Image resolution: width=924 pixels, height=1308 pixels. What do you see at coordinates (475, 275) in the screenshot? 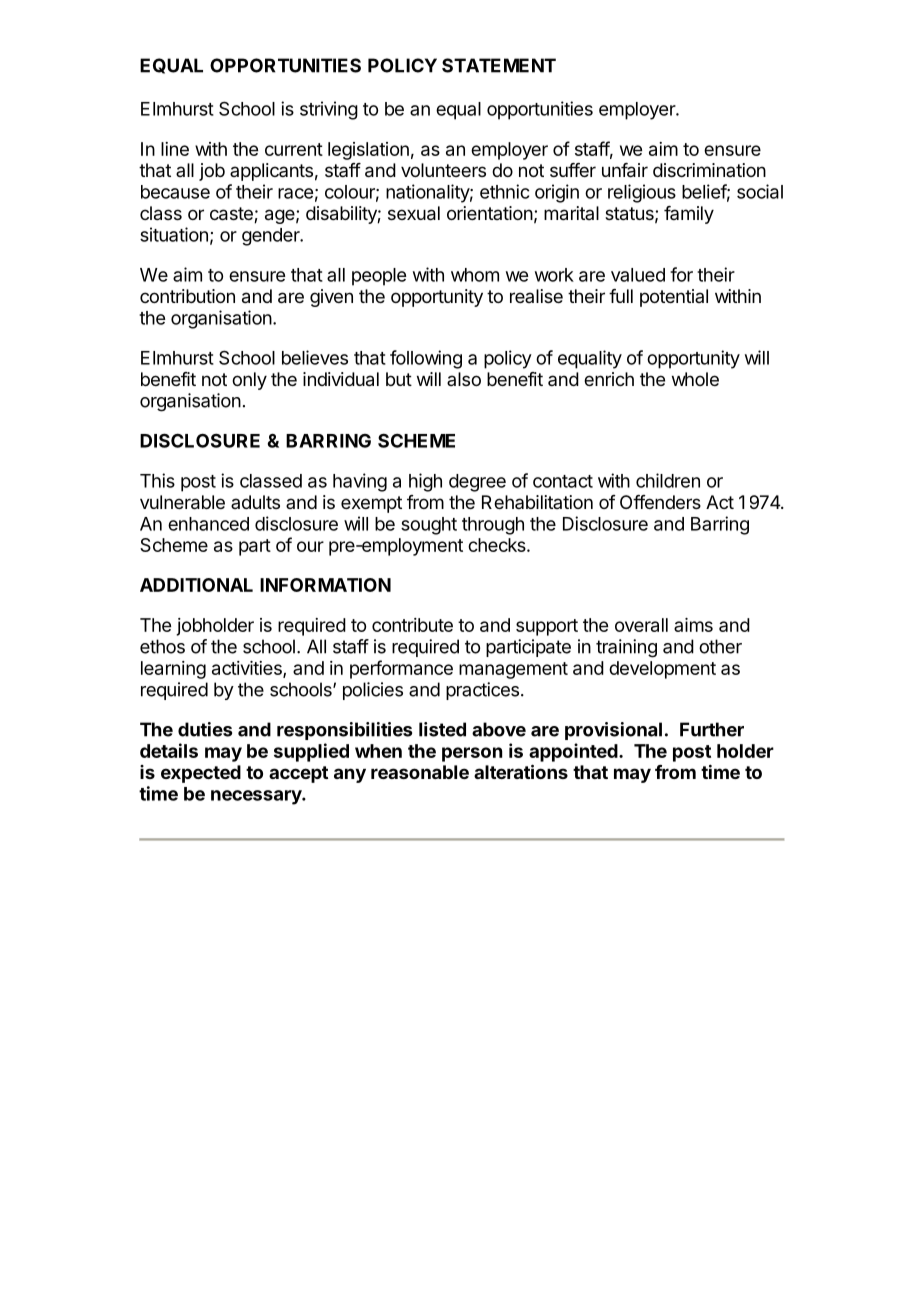
I see `whom` at bounding box center [475, 275].
